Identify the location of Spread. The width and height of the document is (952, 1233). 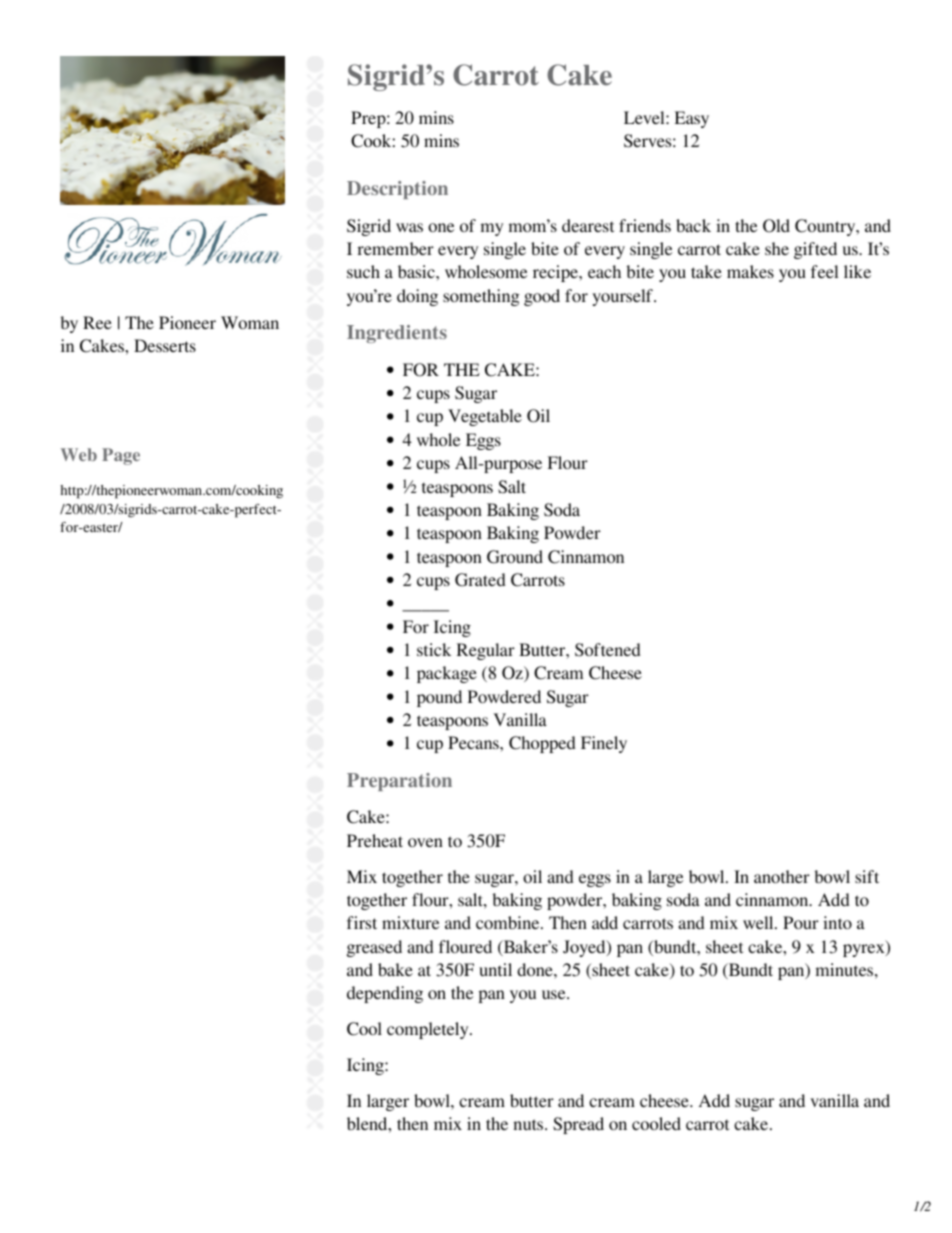
(578, 1125).
